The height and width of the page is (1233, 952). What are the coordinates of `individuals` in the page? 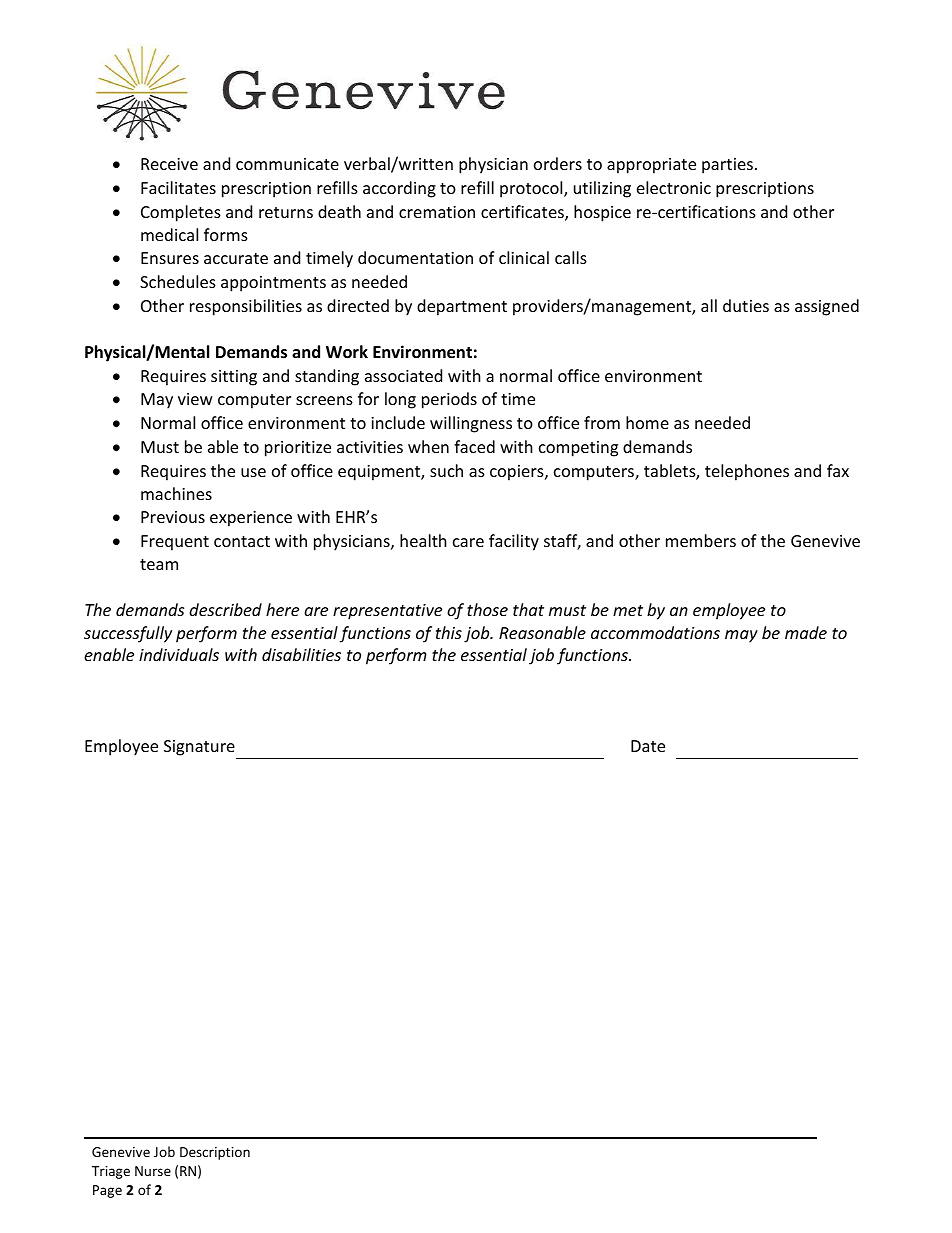 It's located at (179, 654).
